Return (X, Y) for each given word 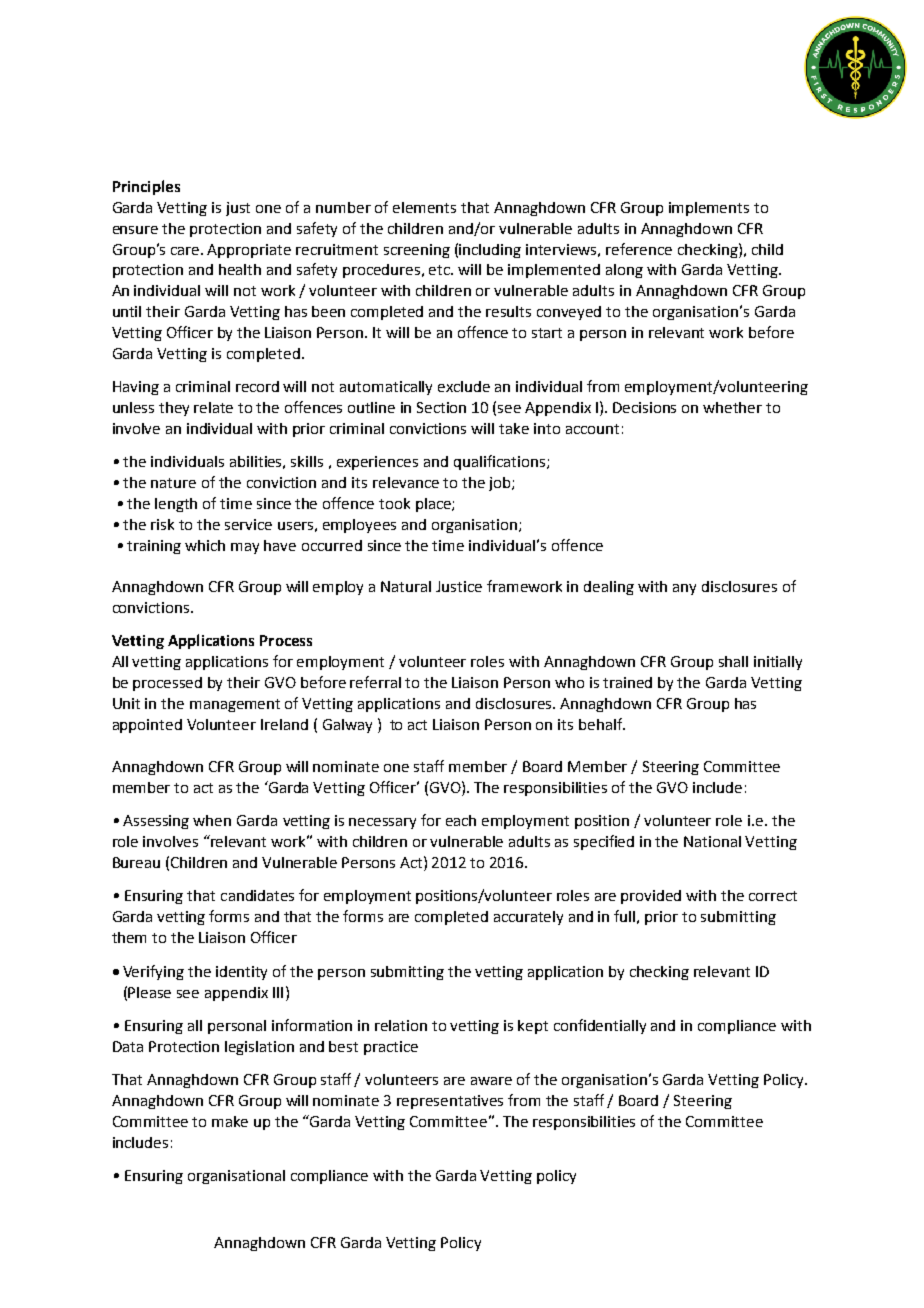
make (230, 1121)
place (434, 505)
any (684, 589)
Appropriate (249, 251)
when (212, 820)
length (176, 505)
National (712, 841)
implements (709, 209)
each (461, 820)
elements (424, 207)
